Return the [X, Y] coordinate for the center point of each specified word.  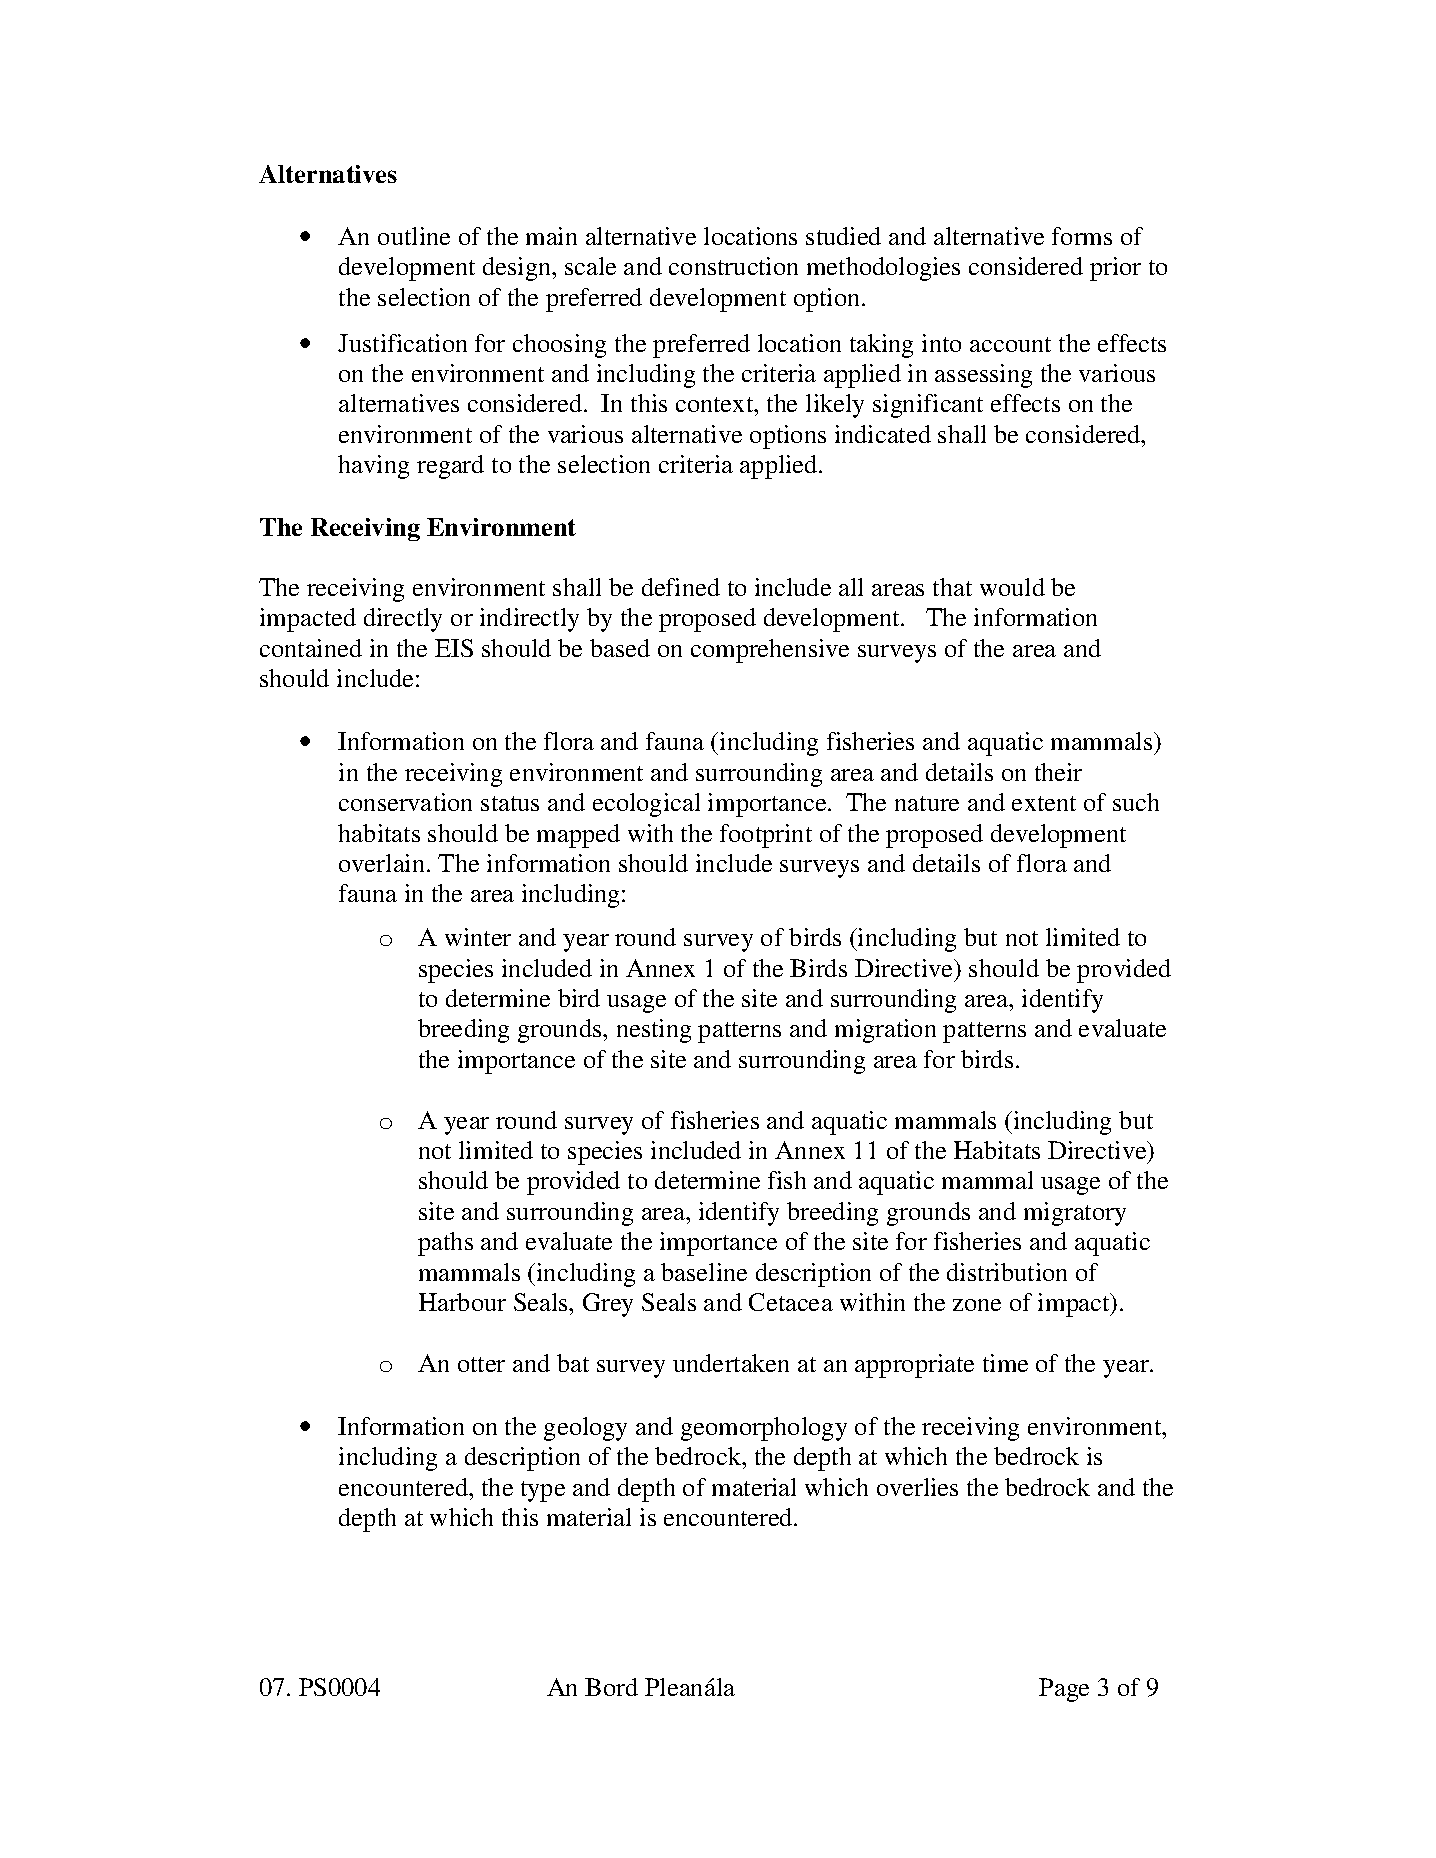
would [1012, 587]
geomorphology [764, 1429]
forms [1082, 236]
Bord [611, 1687]
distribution [1007, 1272]
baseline [704, 1272]
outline [414, 236]
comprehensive [770, 651]
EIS [454, 648]
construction [733, 266]
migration [885, 1031]
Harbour [462, 1302]
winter [478, 937]
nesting [654, 1031]
